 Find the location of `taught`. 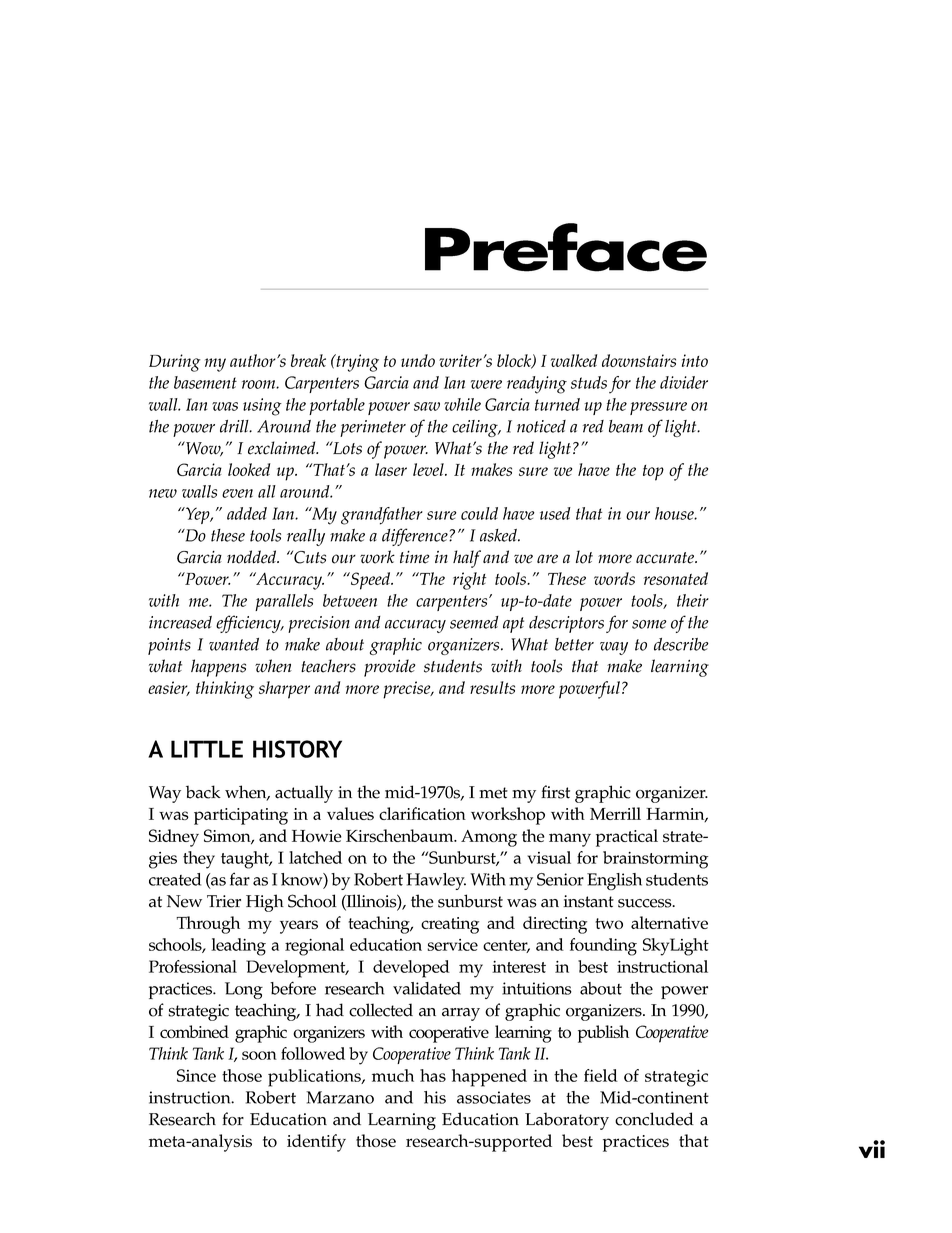

taught is located at coordinates (246, 860).
